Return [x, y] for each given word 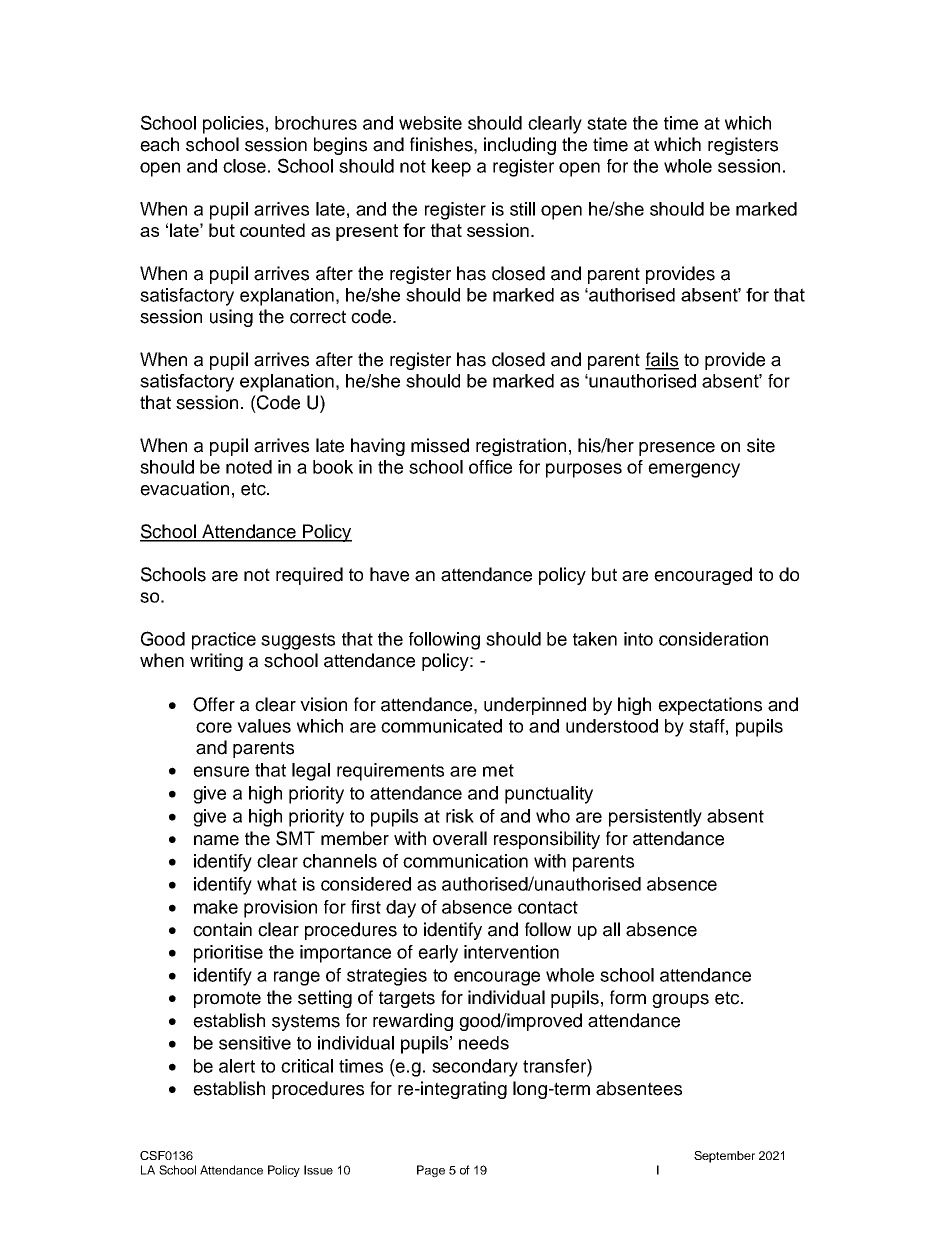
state [607, 123]
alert [237, 1066]
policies [233, 125]
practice [224, 641]
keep [451, 168]
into [638, 639]
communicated [441, 726]
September [724, 1157]
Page [431, 1171]
